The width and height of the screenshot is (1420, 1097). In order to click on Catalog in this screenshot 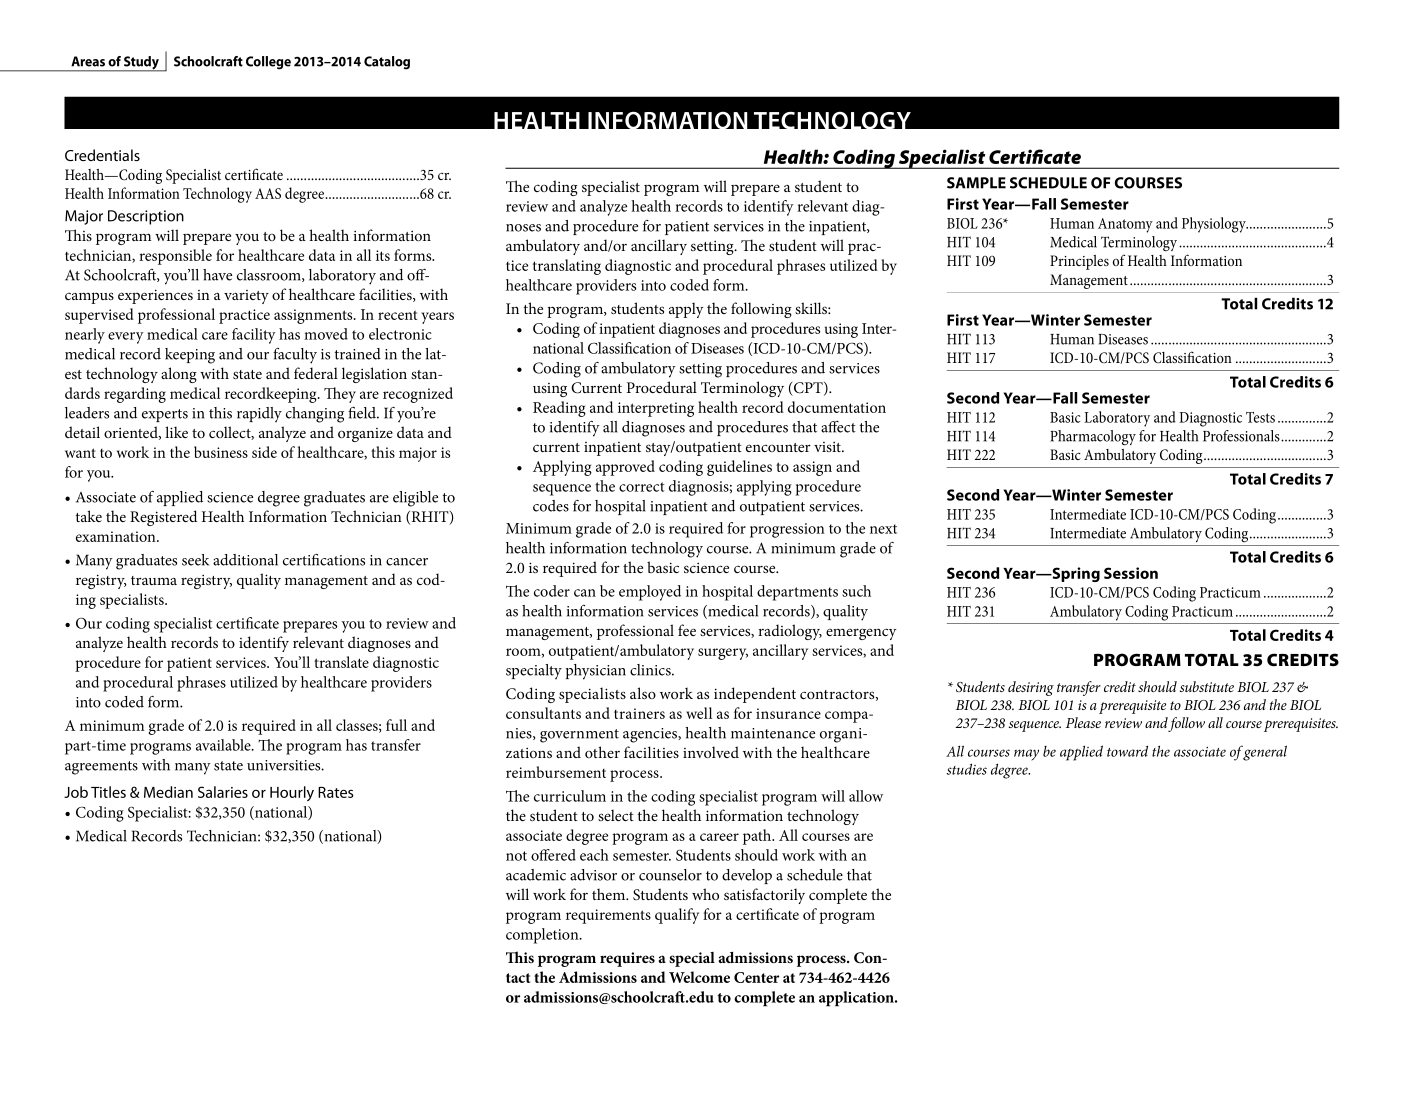, I will do `click(387, 63)`.
